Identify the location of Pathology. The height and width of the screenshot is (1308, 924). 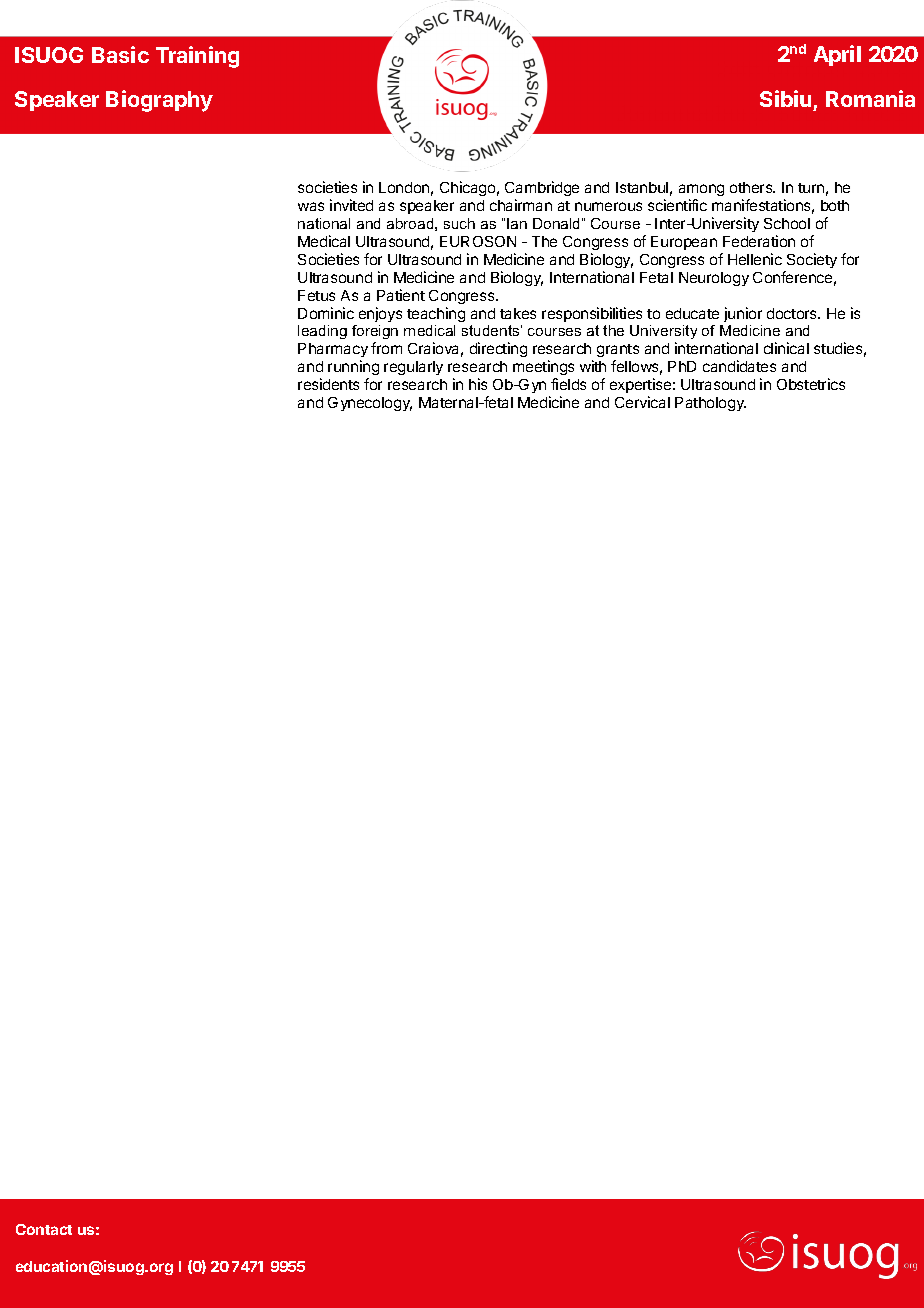
(710, 404).
